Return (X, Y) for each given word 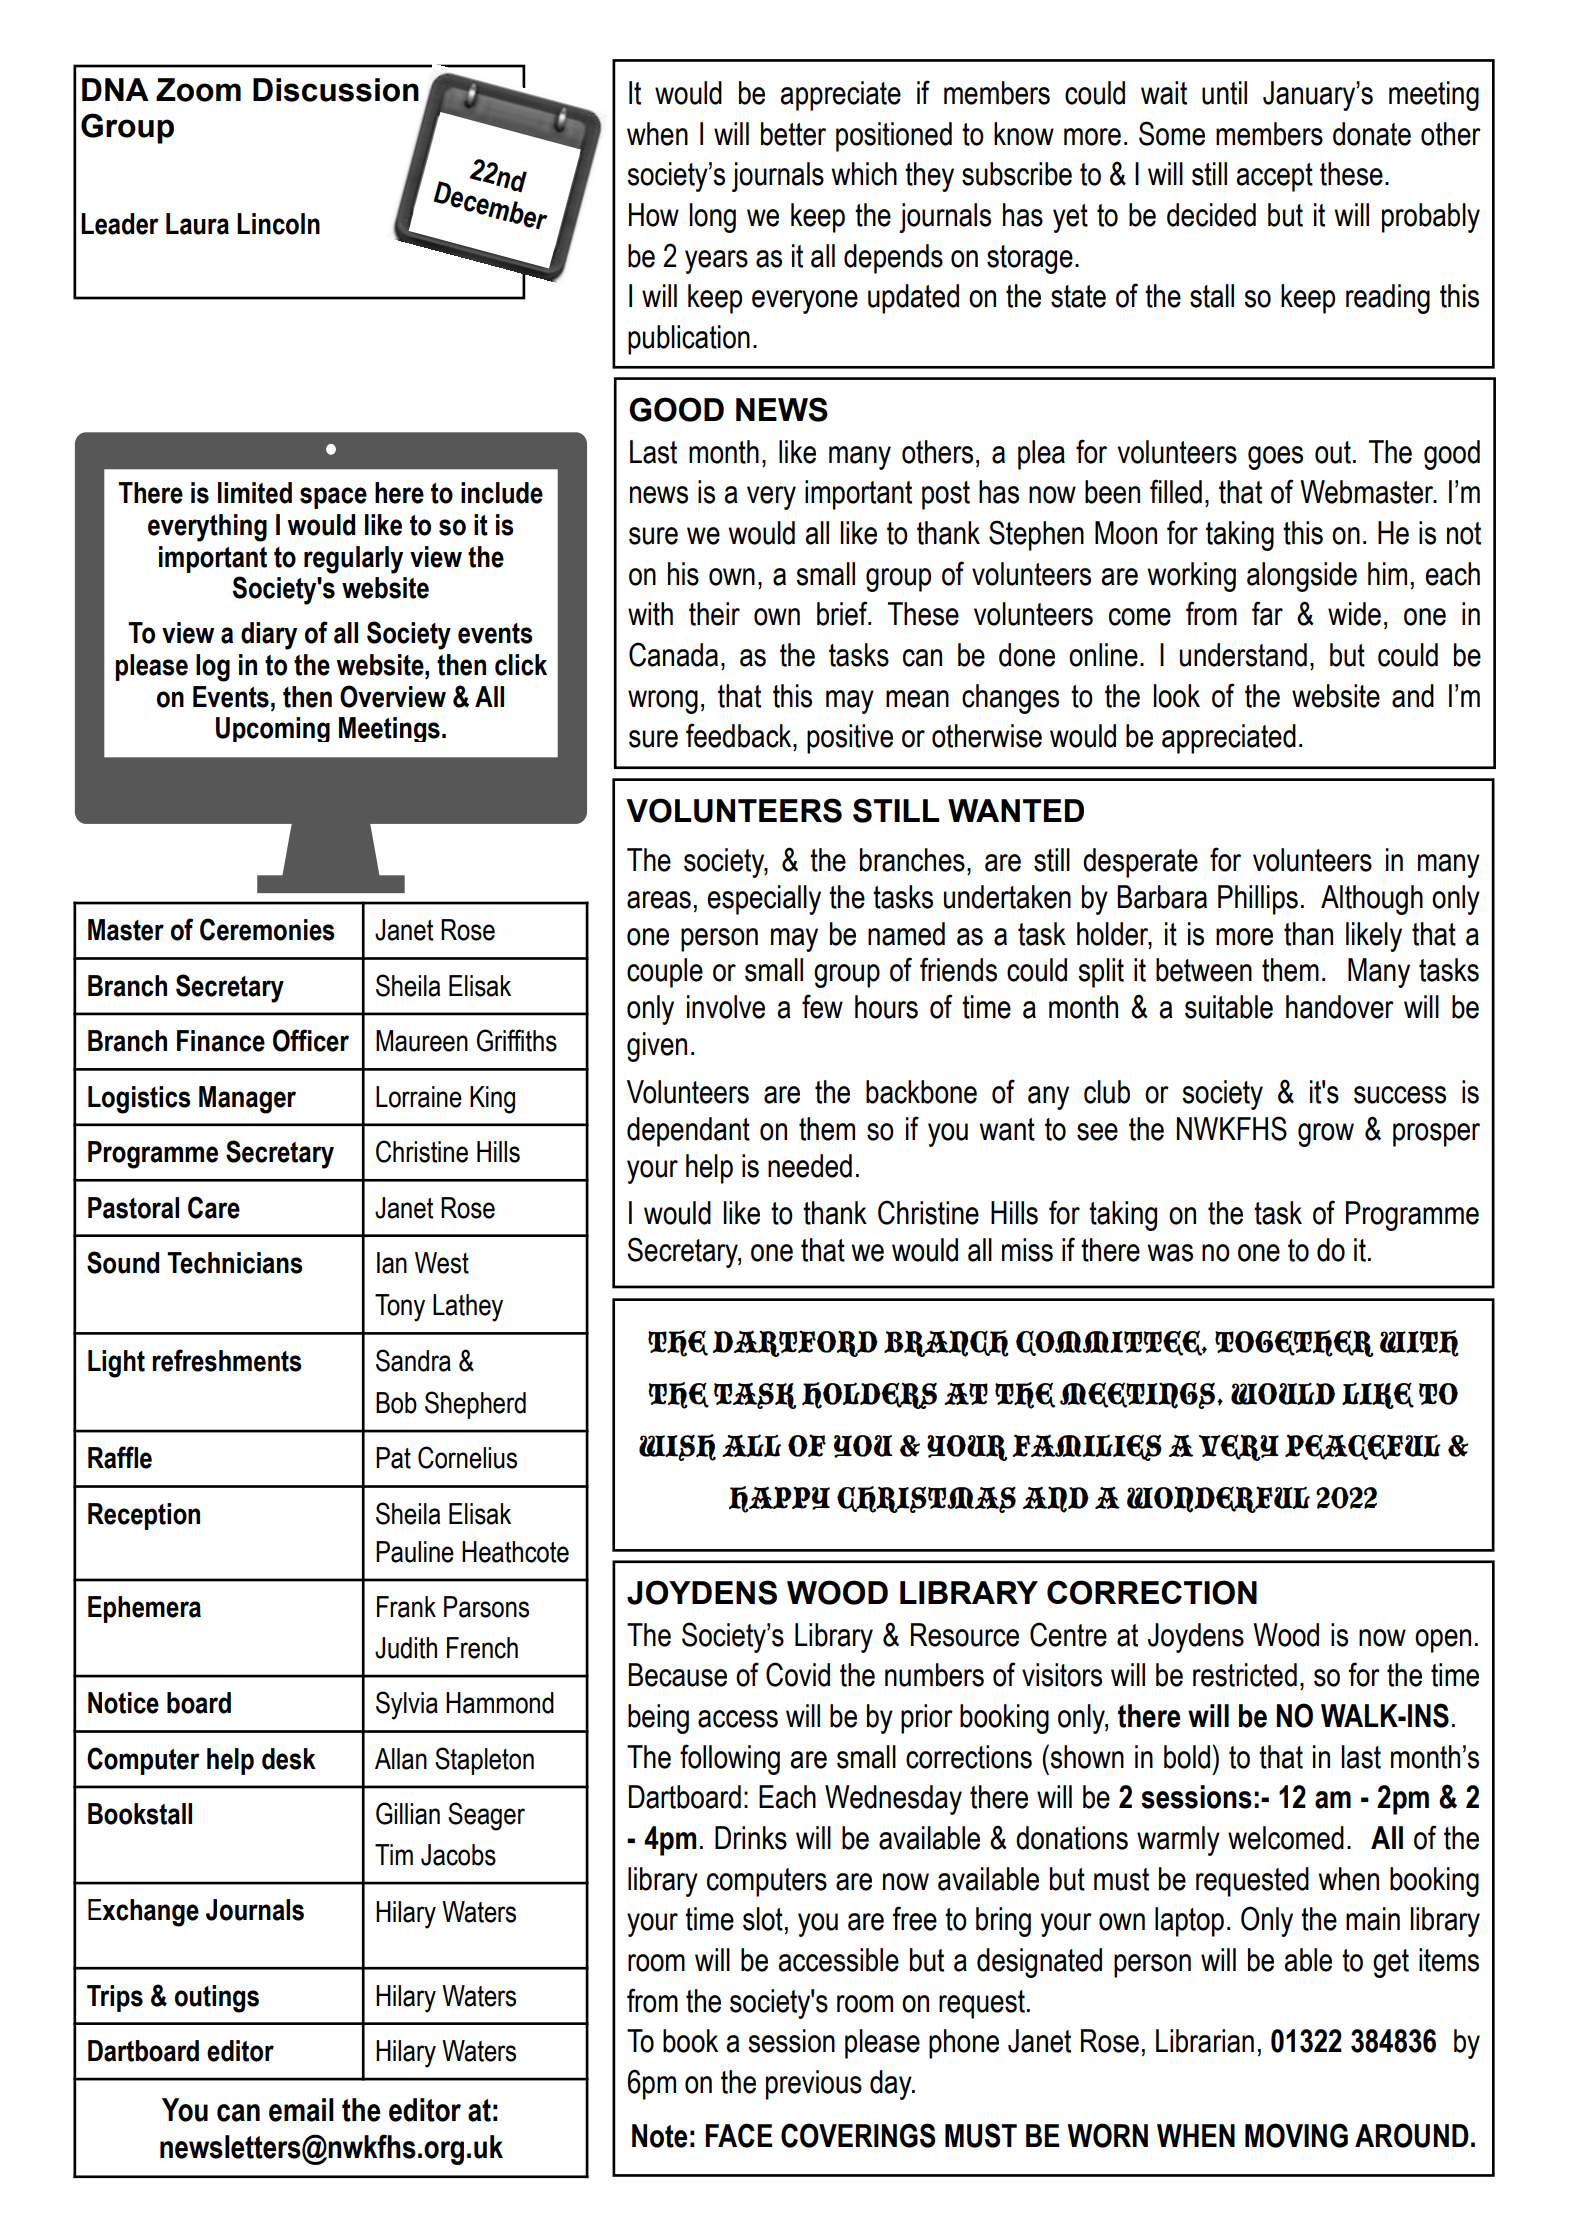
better (793, 134)
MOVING (1296, 2135)
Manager (247, 1100)
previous (814, 2085)
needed (810, 1166)
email (301, 2110)
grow (1326, 1135)
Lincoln (278, 224)
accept (1274, 177)
